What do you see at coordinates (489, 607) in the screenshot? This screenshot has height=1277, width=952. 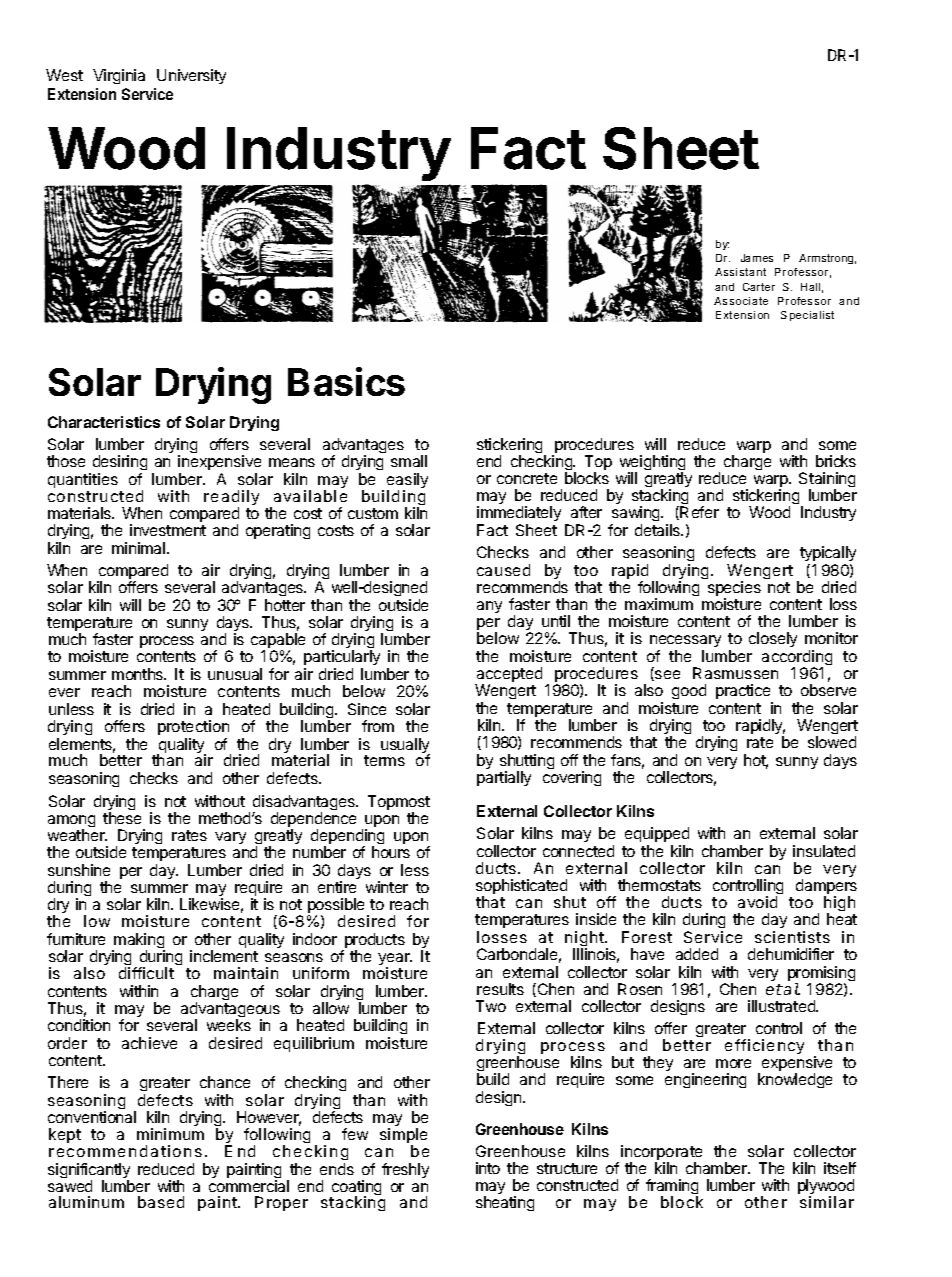 I see `any` at bounding box center [489, 607].
